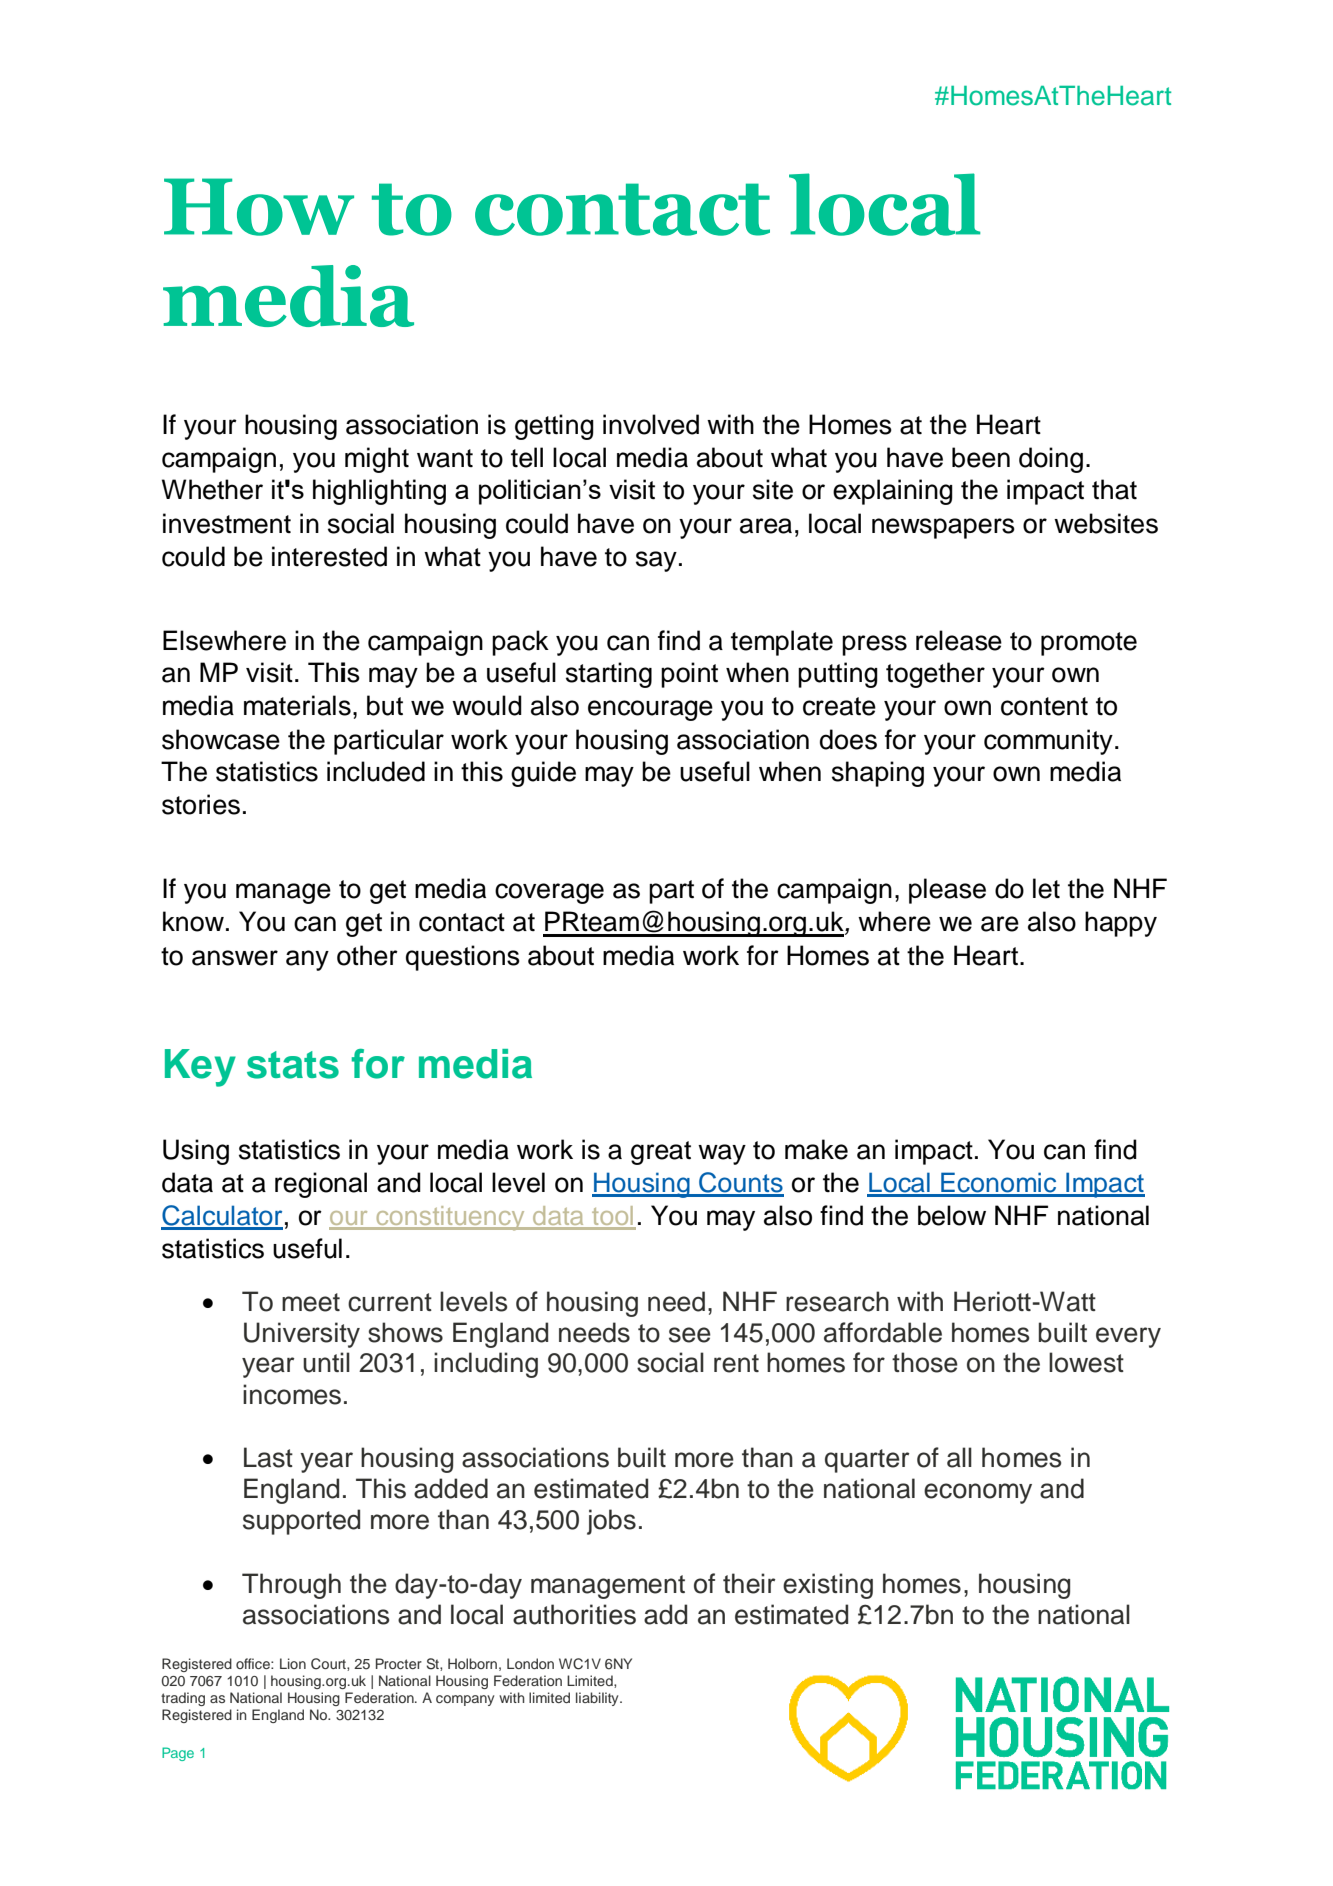 This screenshot has width=1333, height=1886. Describe the element at coordinates (661, 1153) in the screenshot. I see `great` at that location.
